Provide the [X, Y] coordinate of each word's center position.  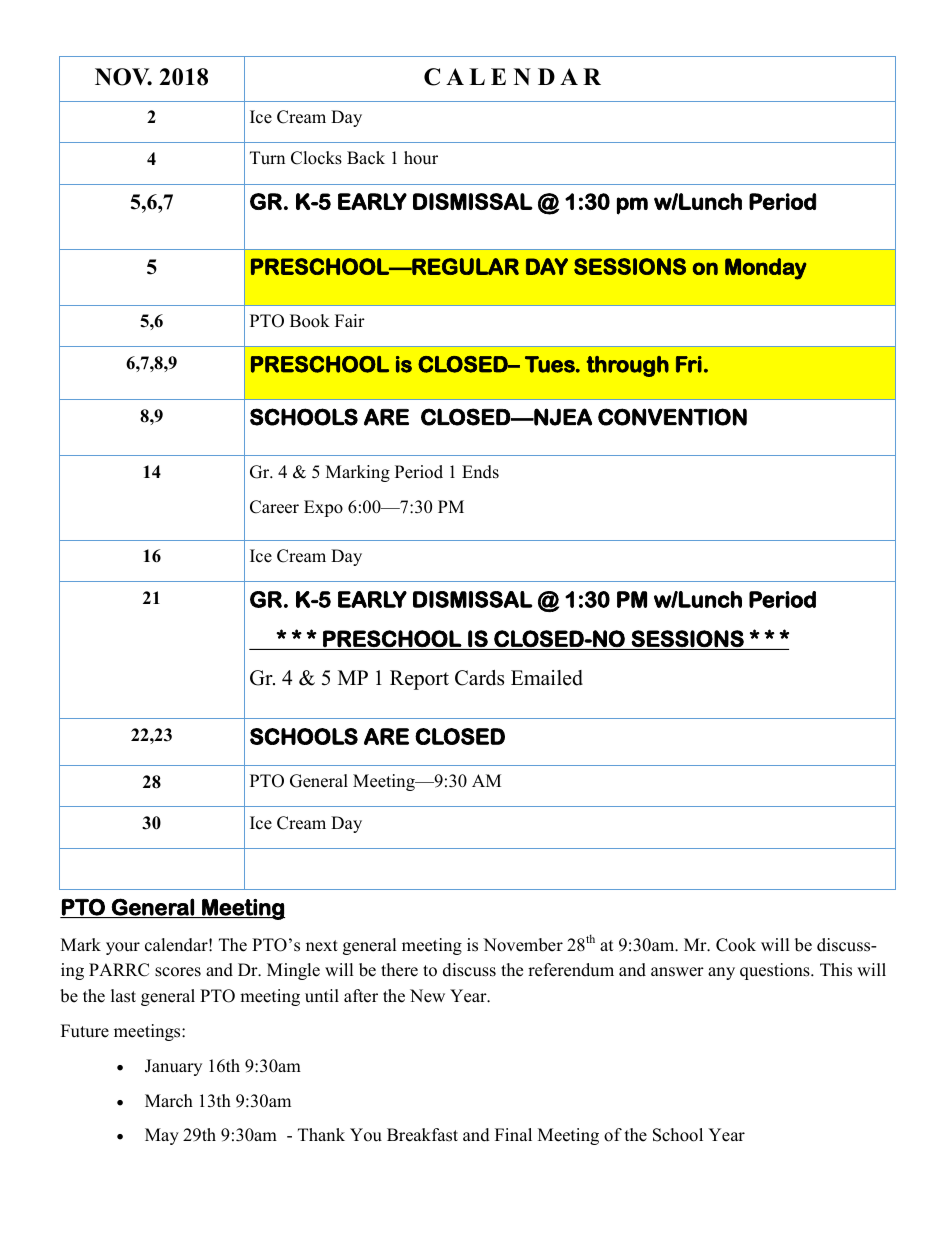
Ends [480, 472]
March [169, 1101]
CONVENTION [672, 417]
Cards [479, 678]
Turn [267, 158]
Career [274, 507]
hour [421, 158]
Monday [766, 269]
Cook [736, 945]
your [123, 948]
